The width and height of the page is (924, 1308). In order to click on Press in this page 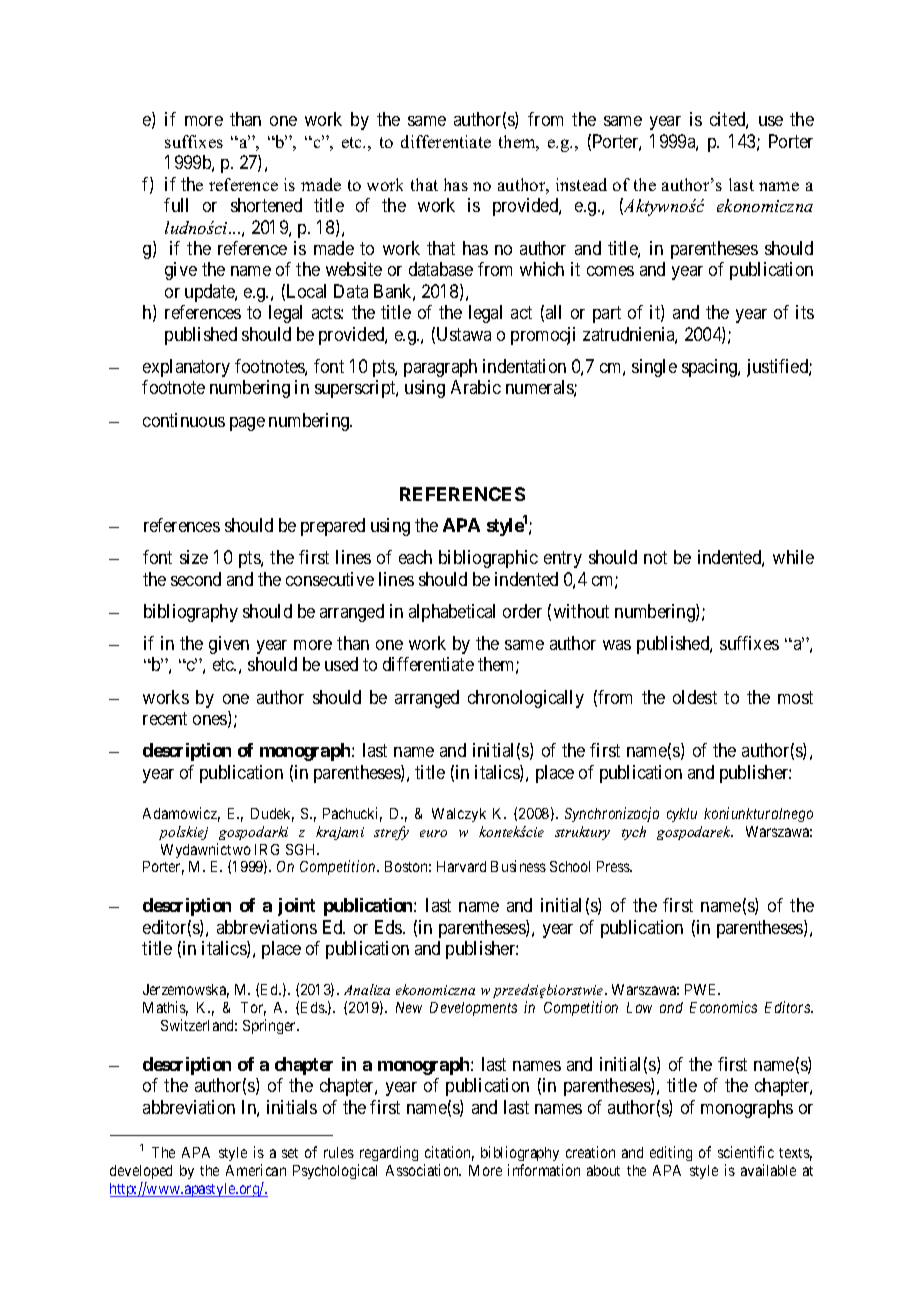, I will do `click(614, 866)`.
